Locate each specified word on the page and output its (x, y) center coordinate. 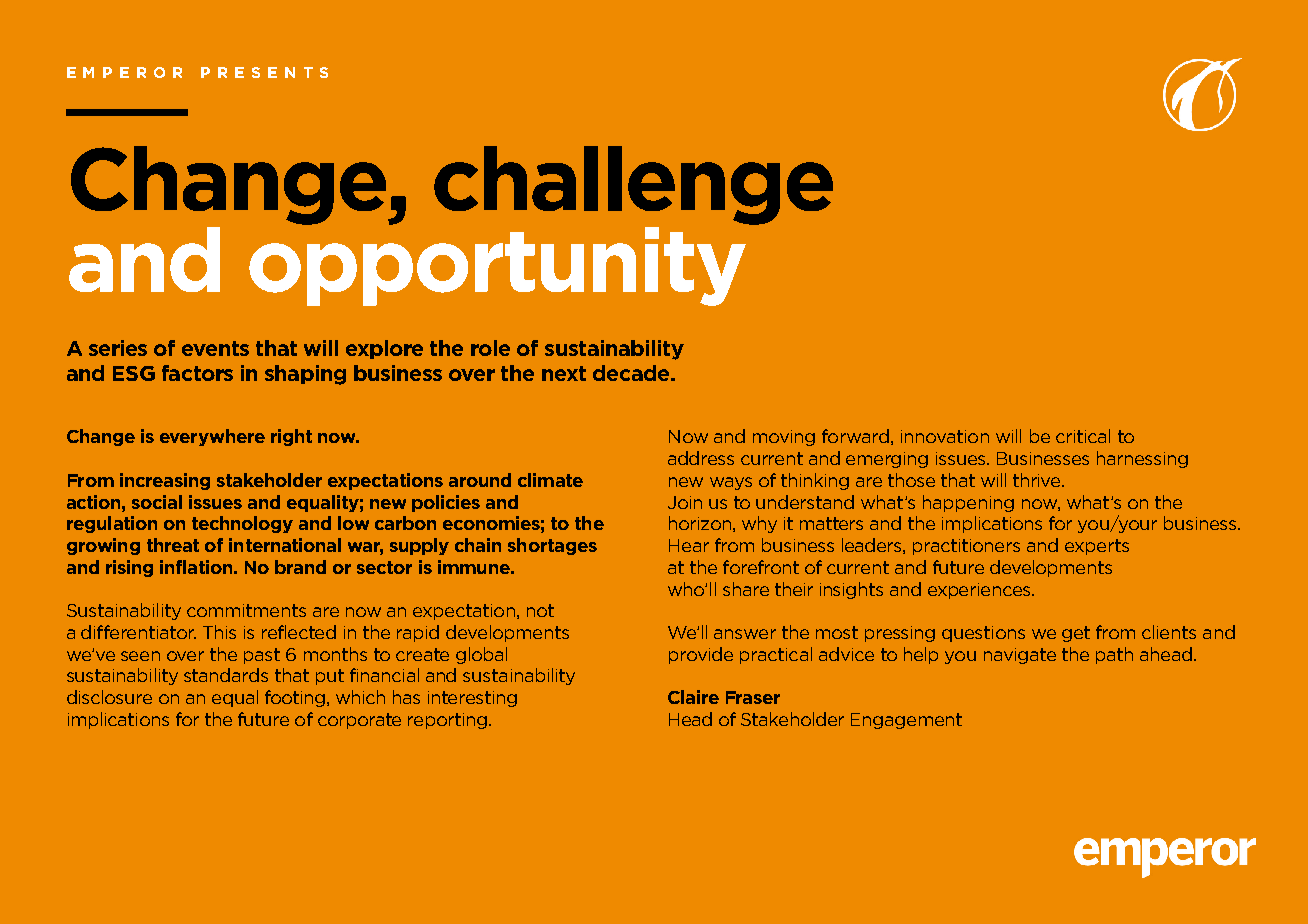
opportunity (497, 265)
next (564, 373)
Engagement (906, 721)
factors (197, 373)
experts (1097, 547)
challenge (633, 185)
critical (1083, 436)
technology (242, 524)
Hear (689, 545)
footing (296, 698)
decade (632, 373)
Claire (693, 697)
